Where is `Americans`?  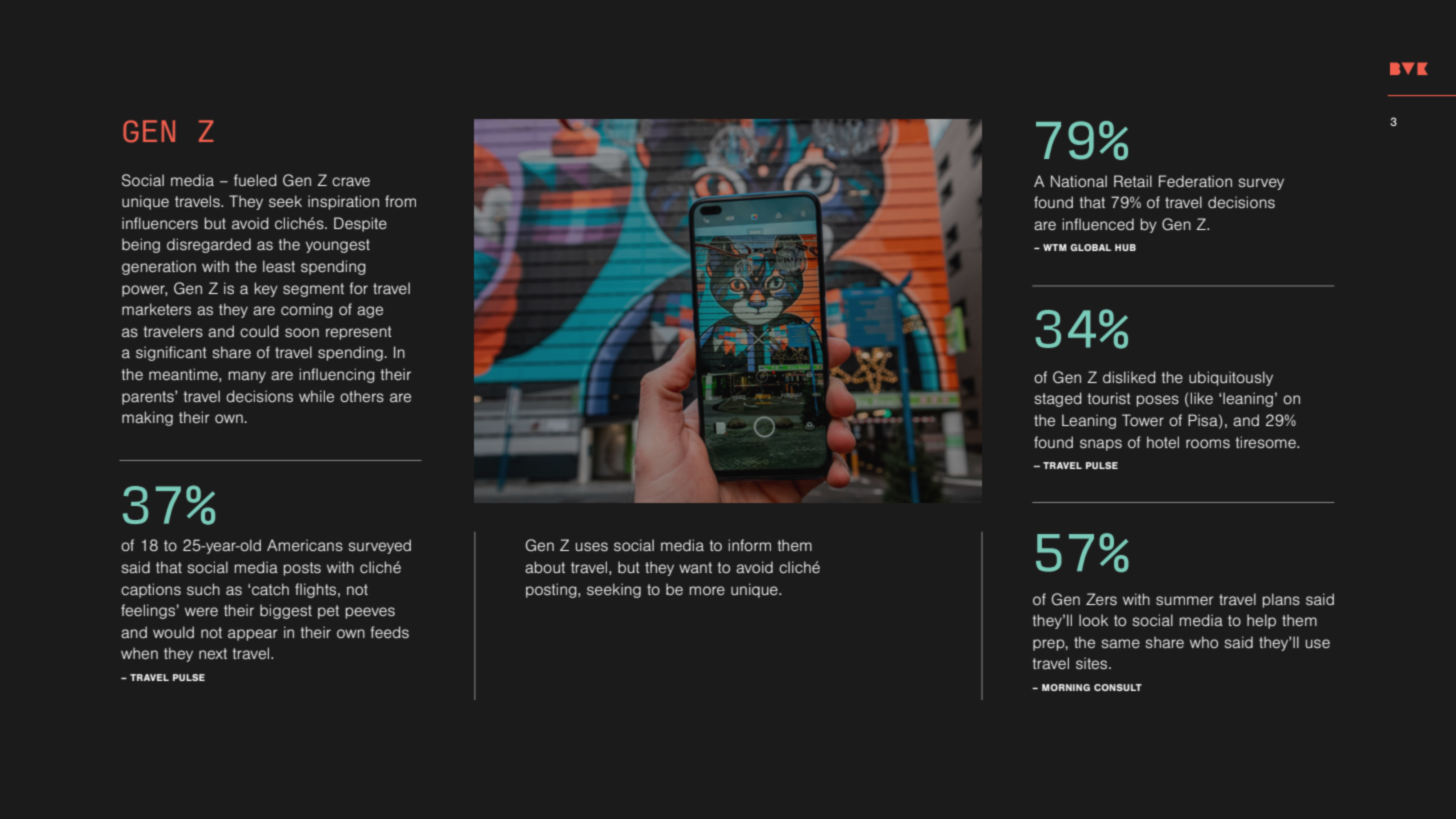 Americans is located at coordinates (305, 545).
